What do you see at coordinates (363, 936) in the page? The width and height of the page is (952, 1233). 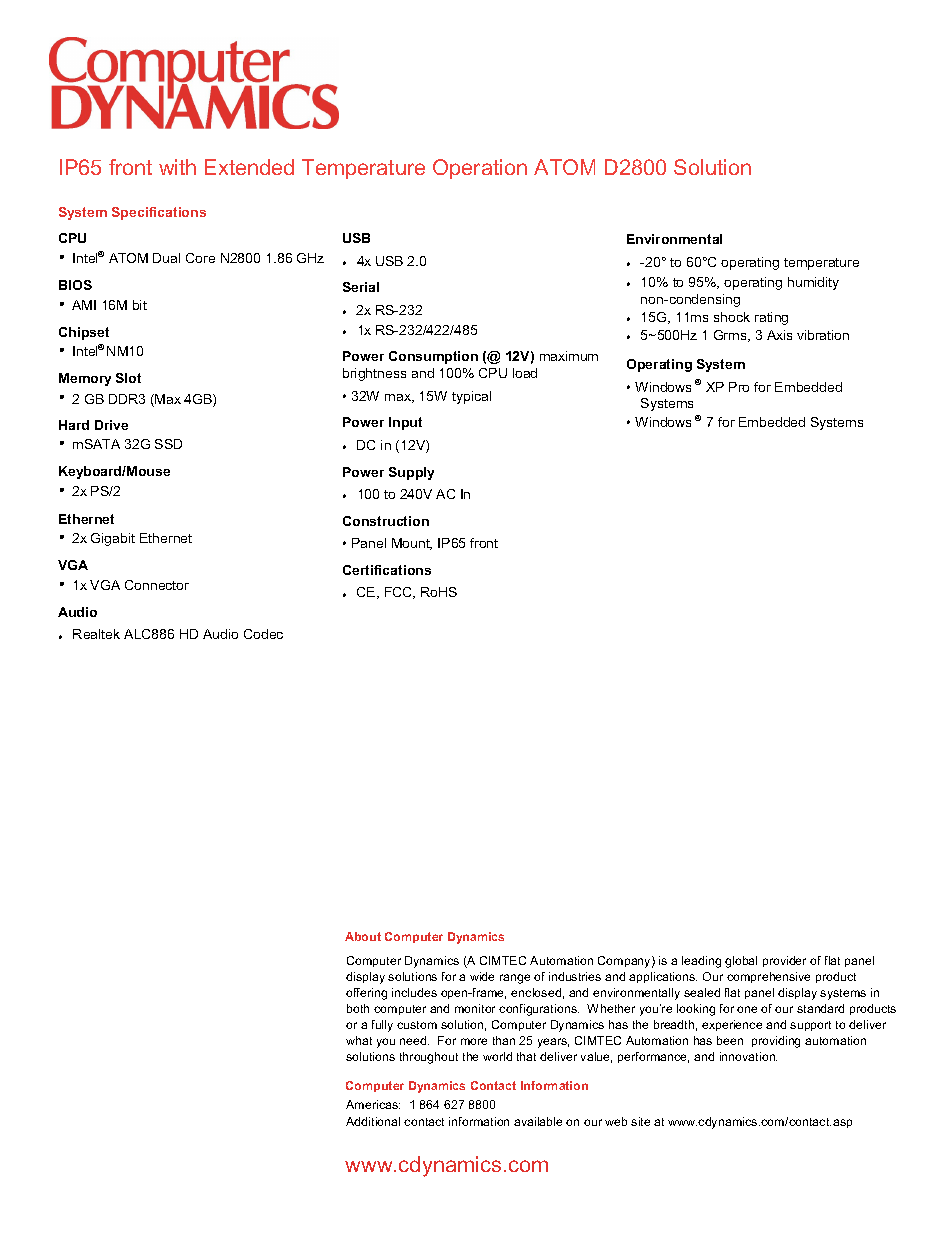 I see `About` at bounding box center [363, 936].
